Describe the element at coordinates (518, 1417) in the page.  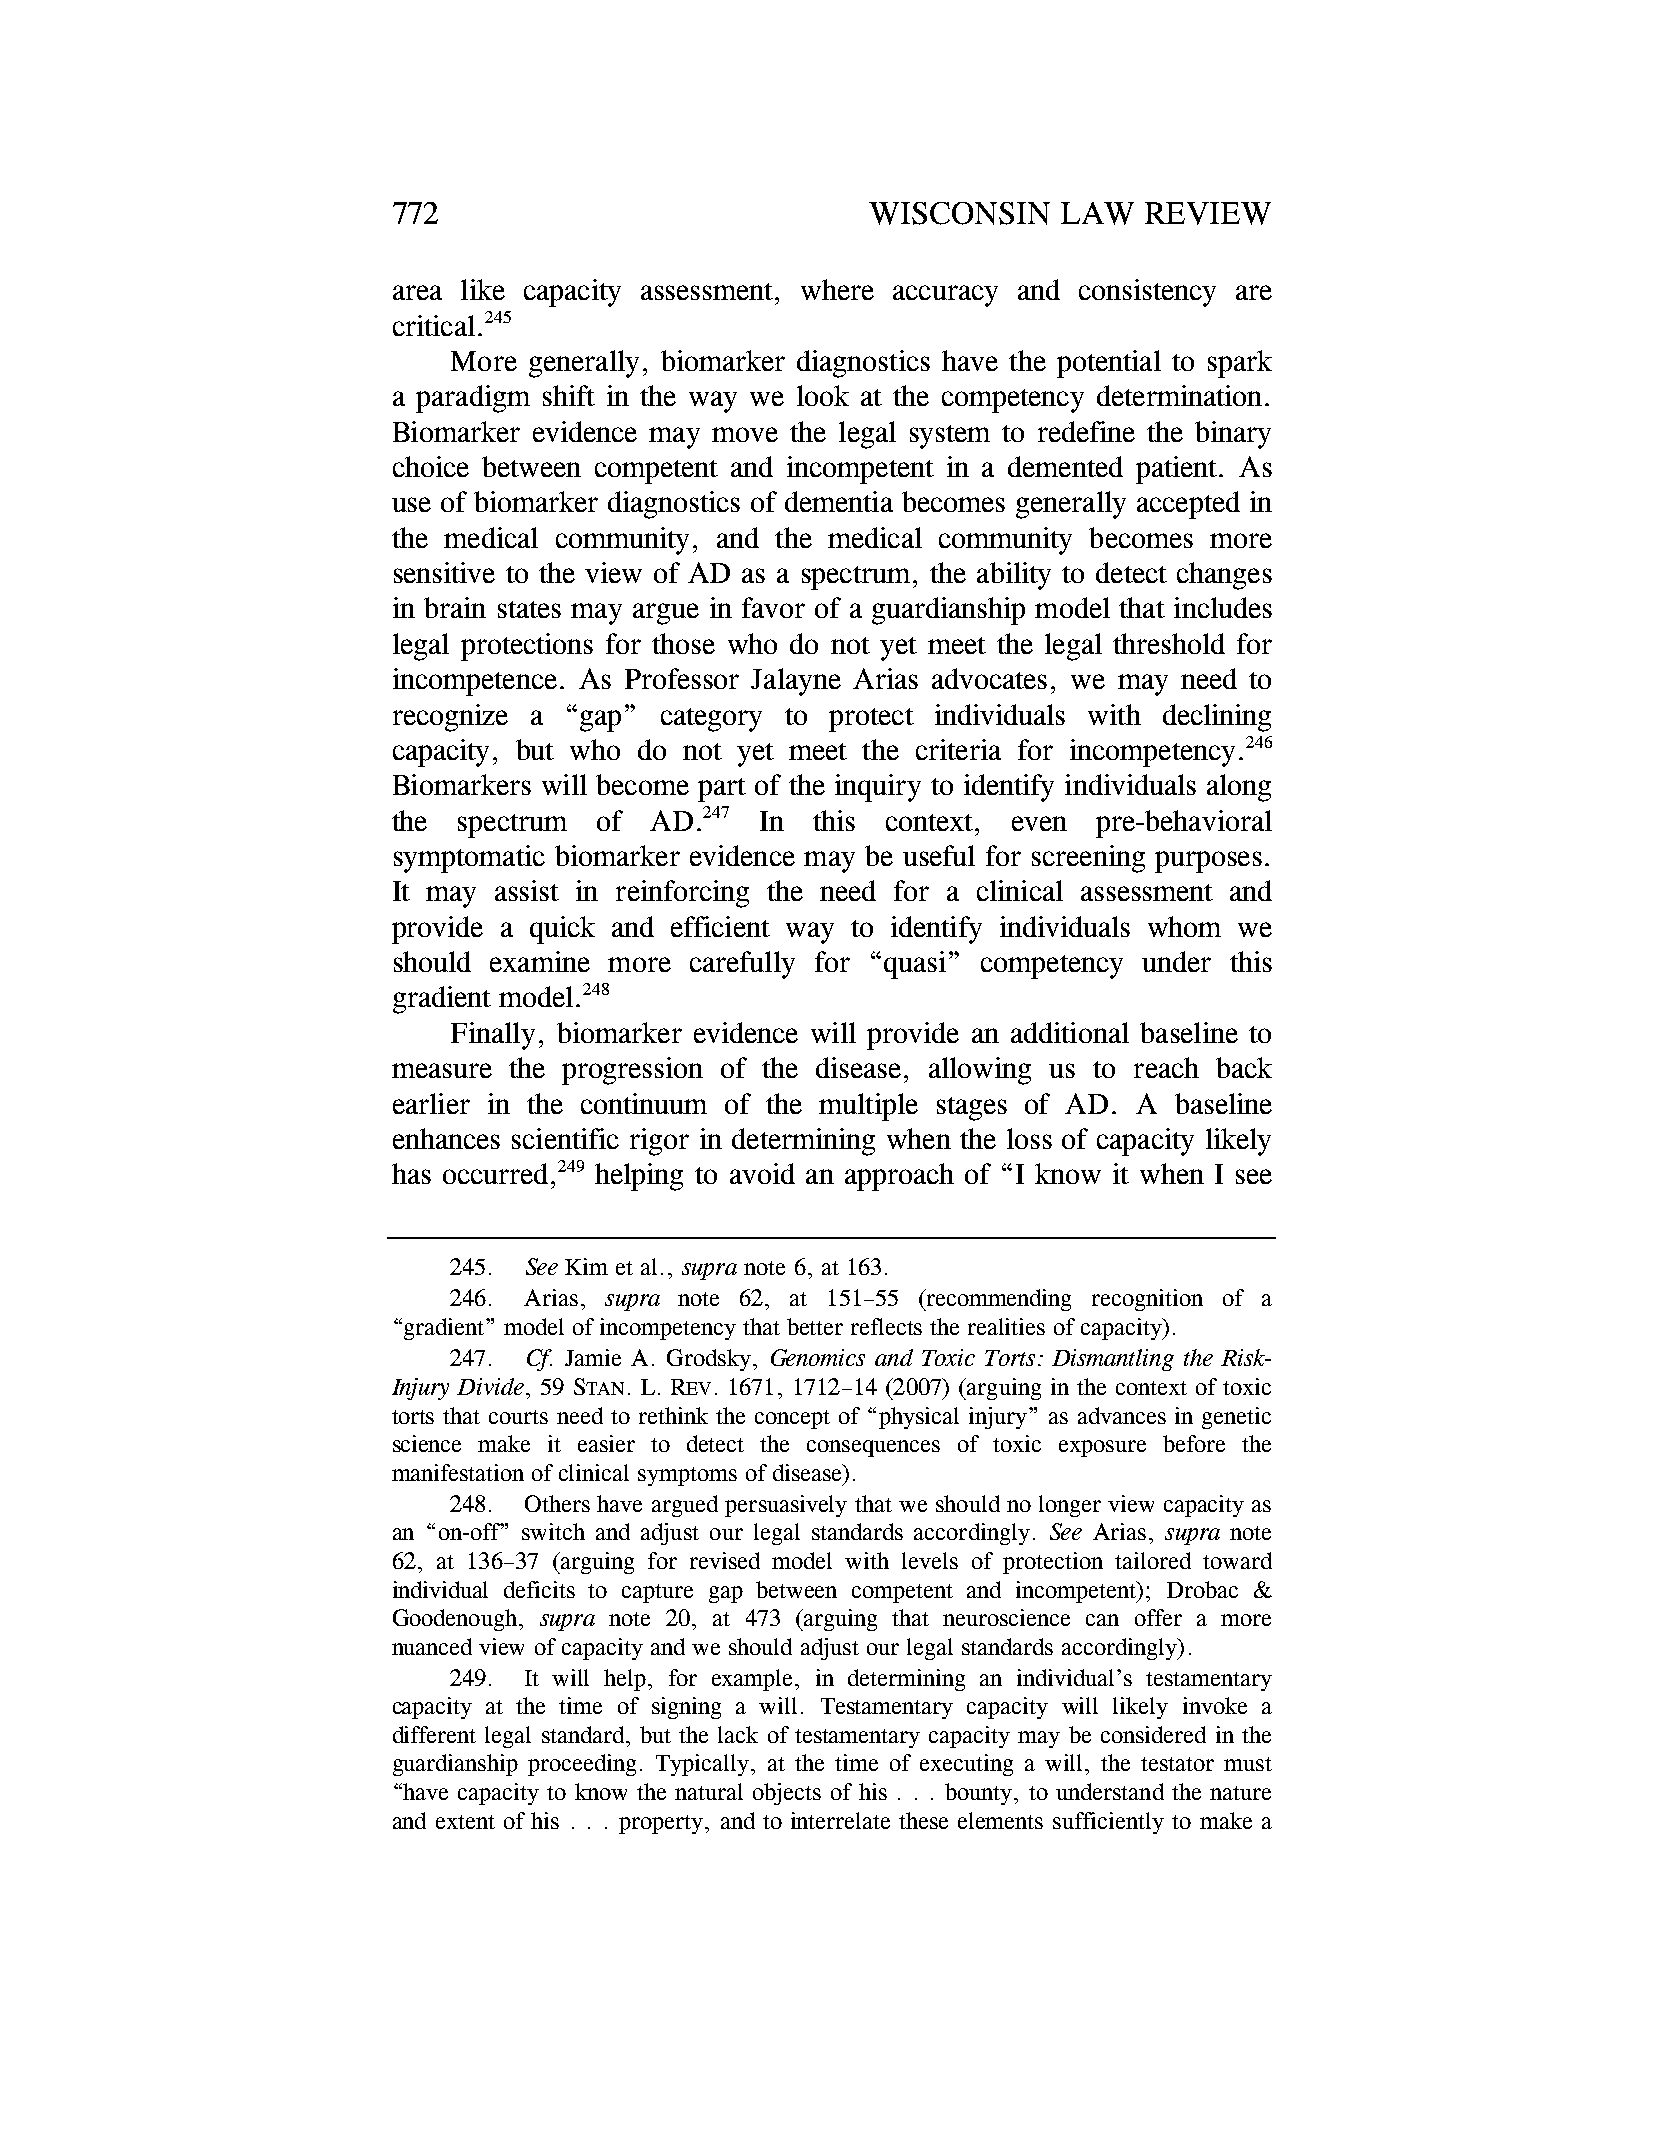
I see `courts` at that location.
